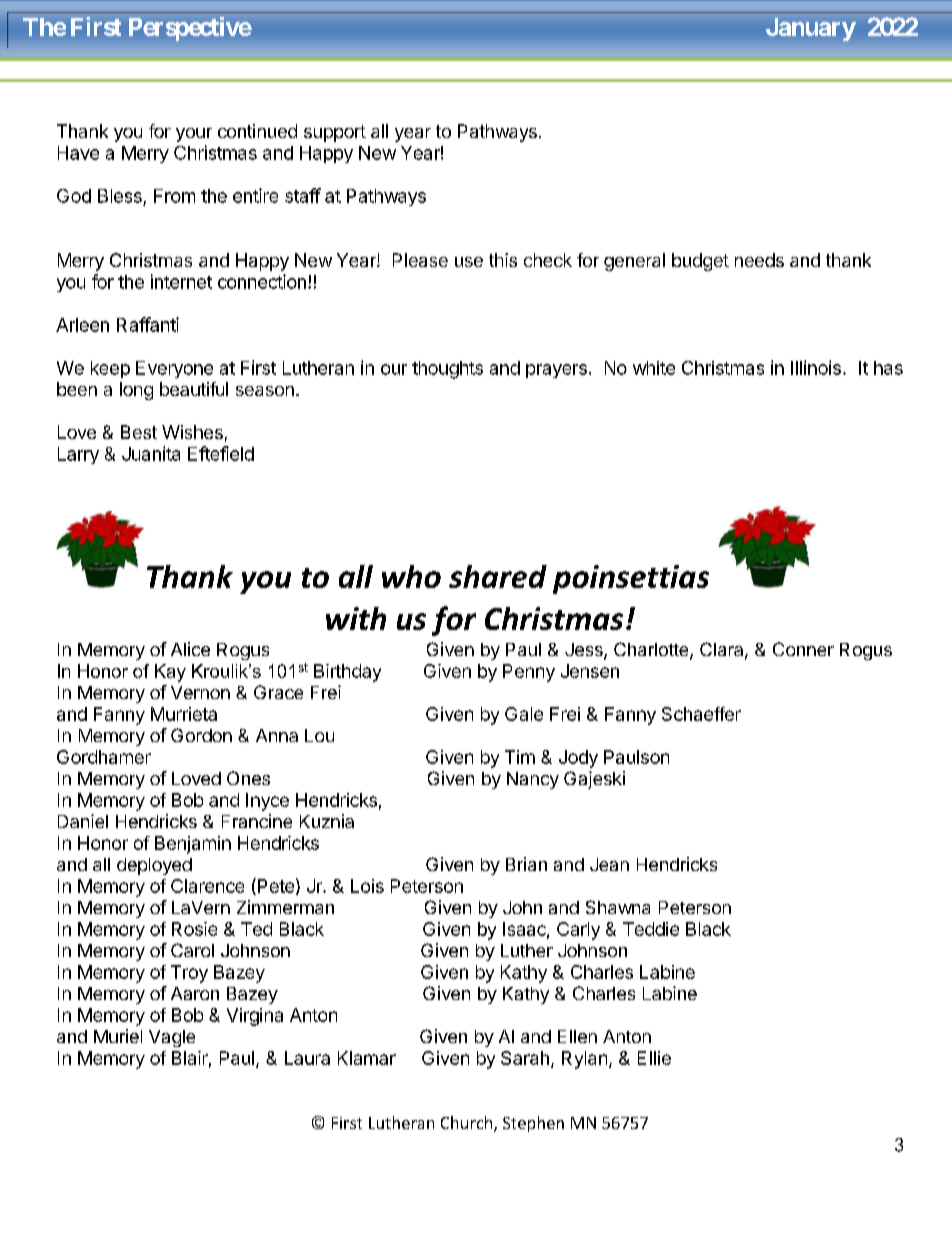  I want to click on Illinois, so click(816, 367).
